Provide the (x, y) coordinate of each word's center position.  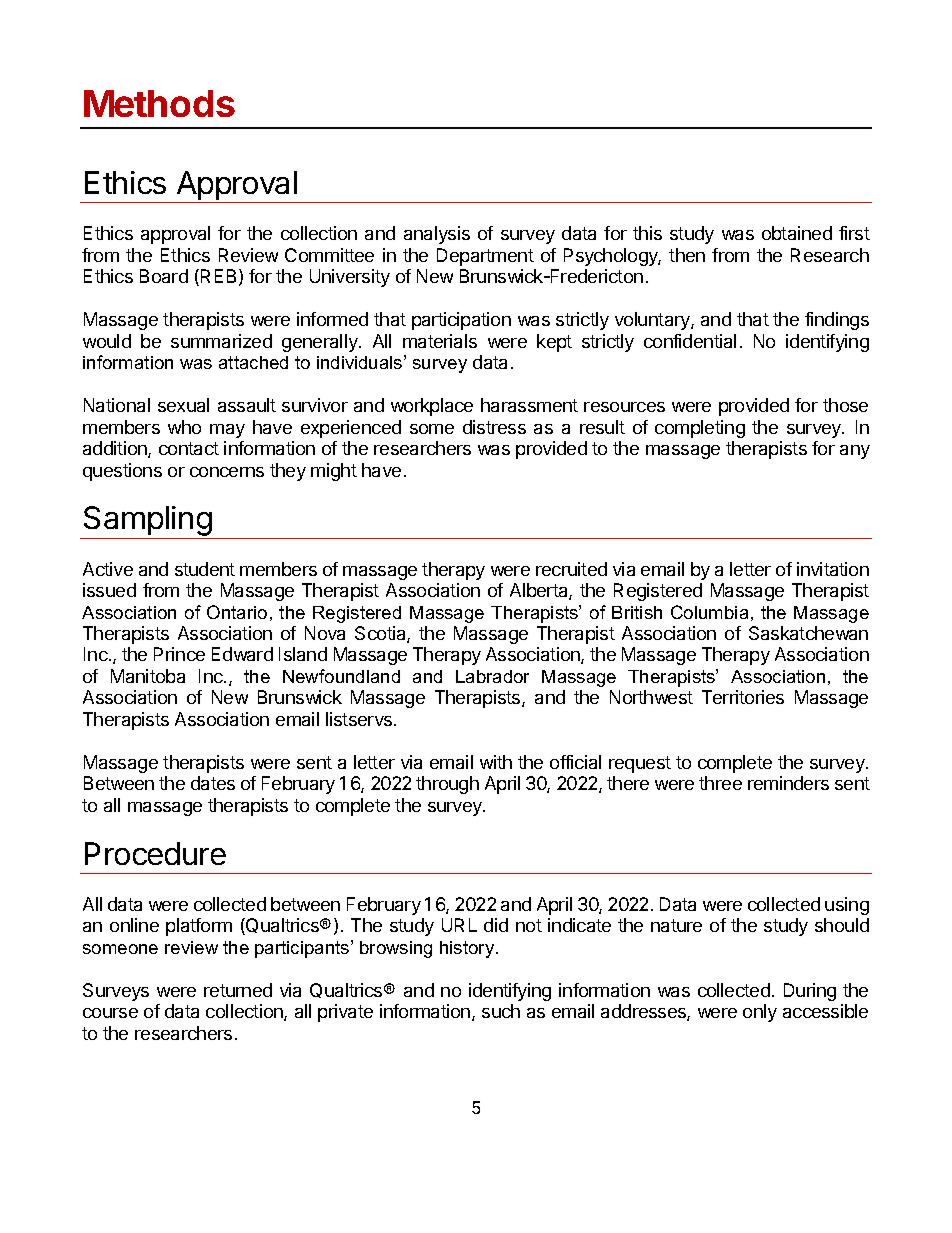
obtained (797, 233)
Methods (159, 103)
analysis (437, 235)
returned (238, 990)
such (501, 1011)
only (760, 1013)
